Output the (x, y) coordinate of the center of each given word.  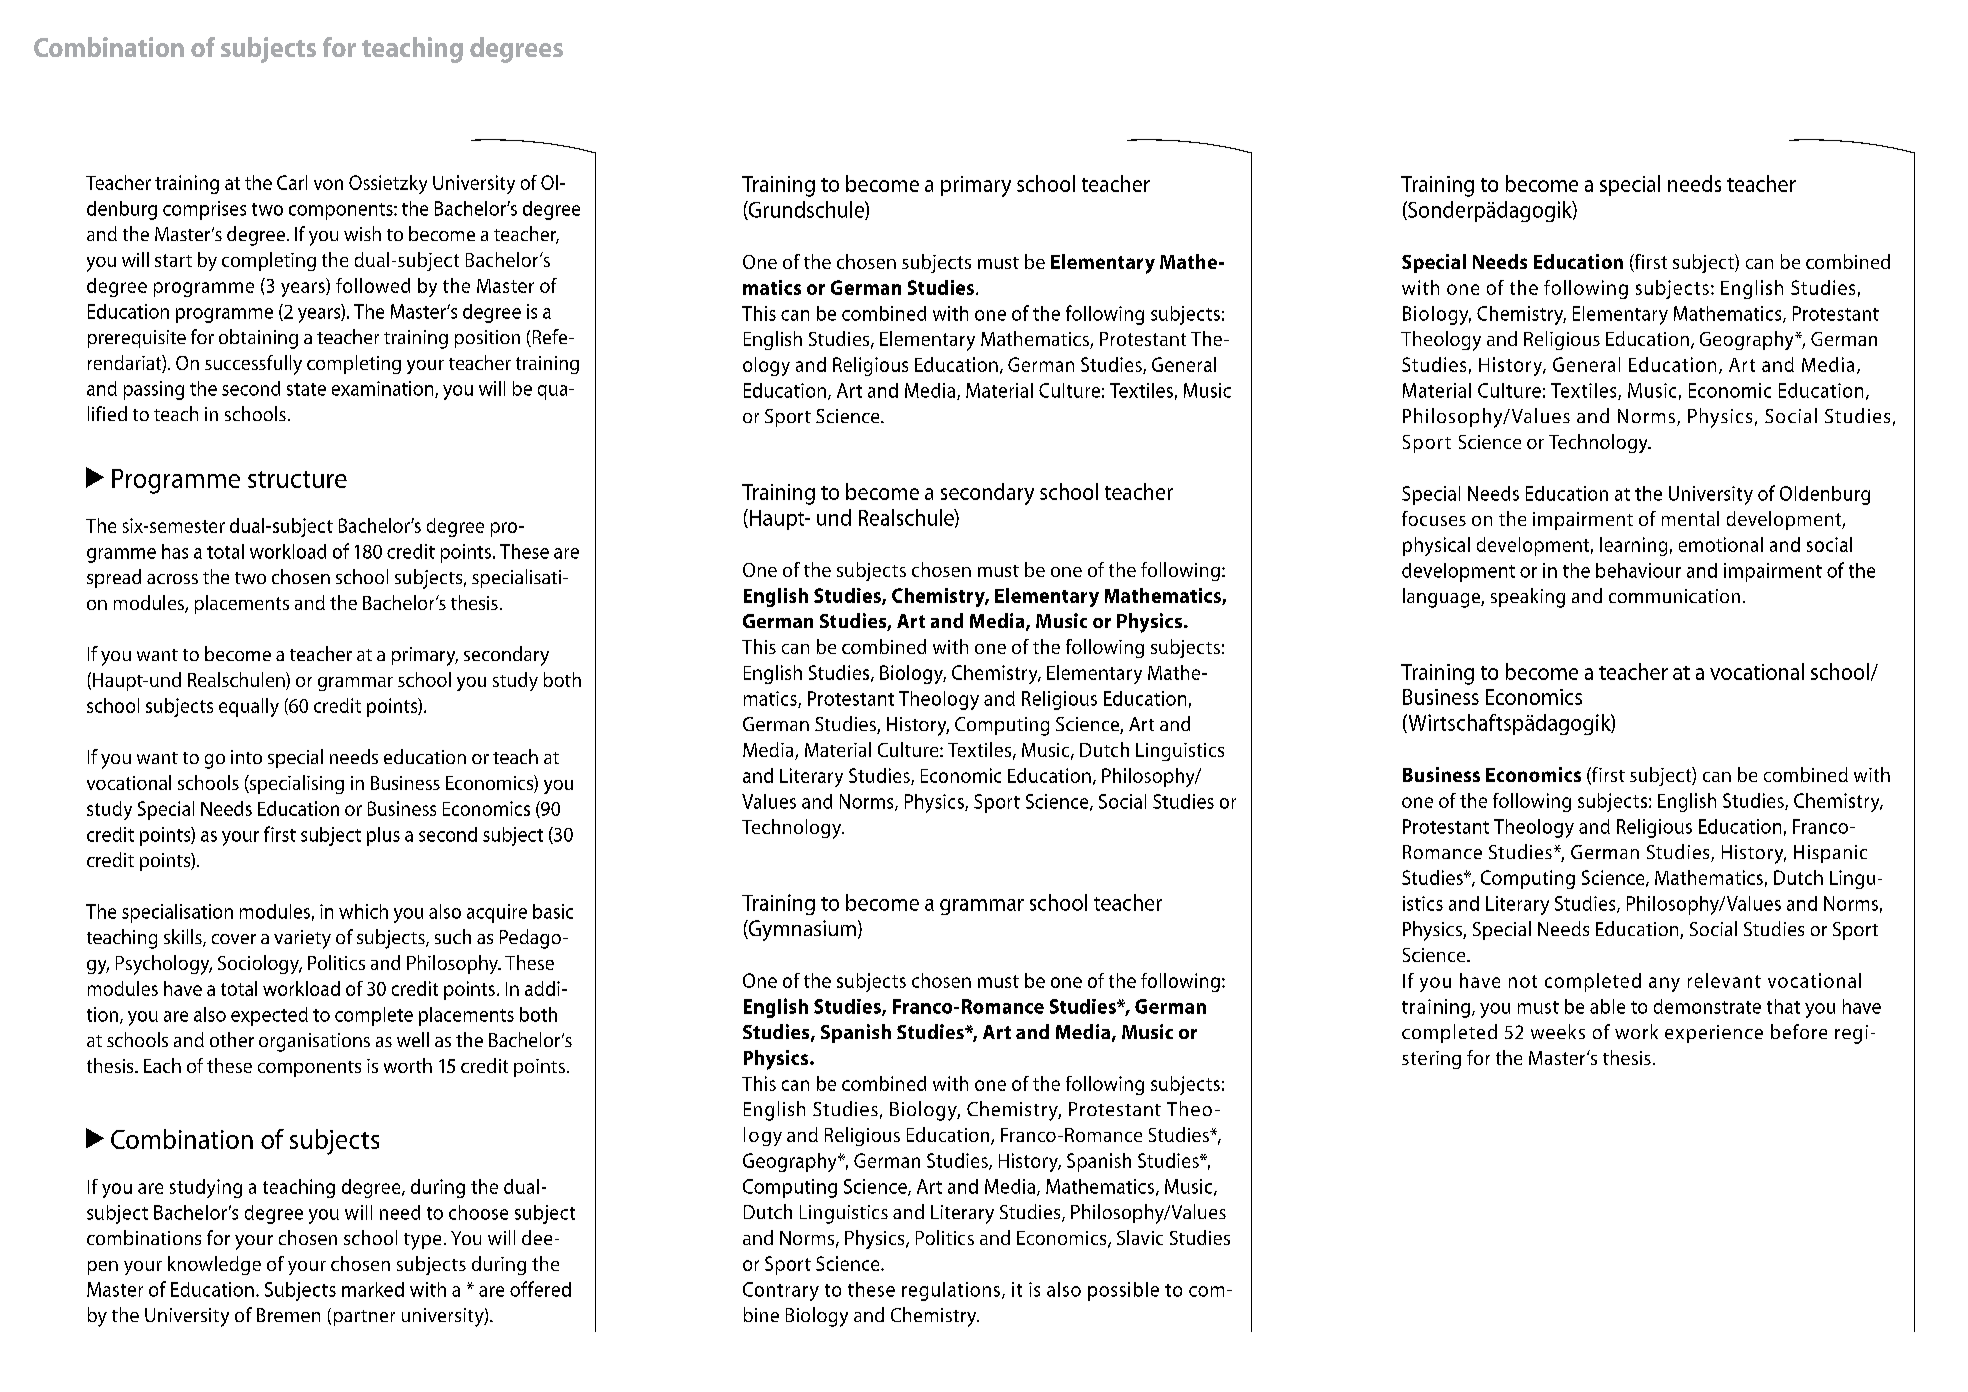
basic (553, 911)
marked (373, 1289)
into (246, 757)
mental (1690, 518)
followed (373, 285)
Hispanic (1830, 854)
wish (362, 233)
